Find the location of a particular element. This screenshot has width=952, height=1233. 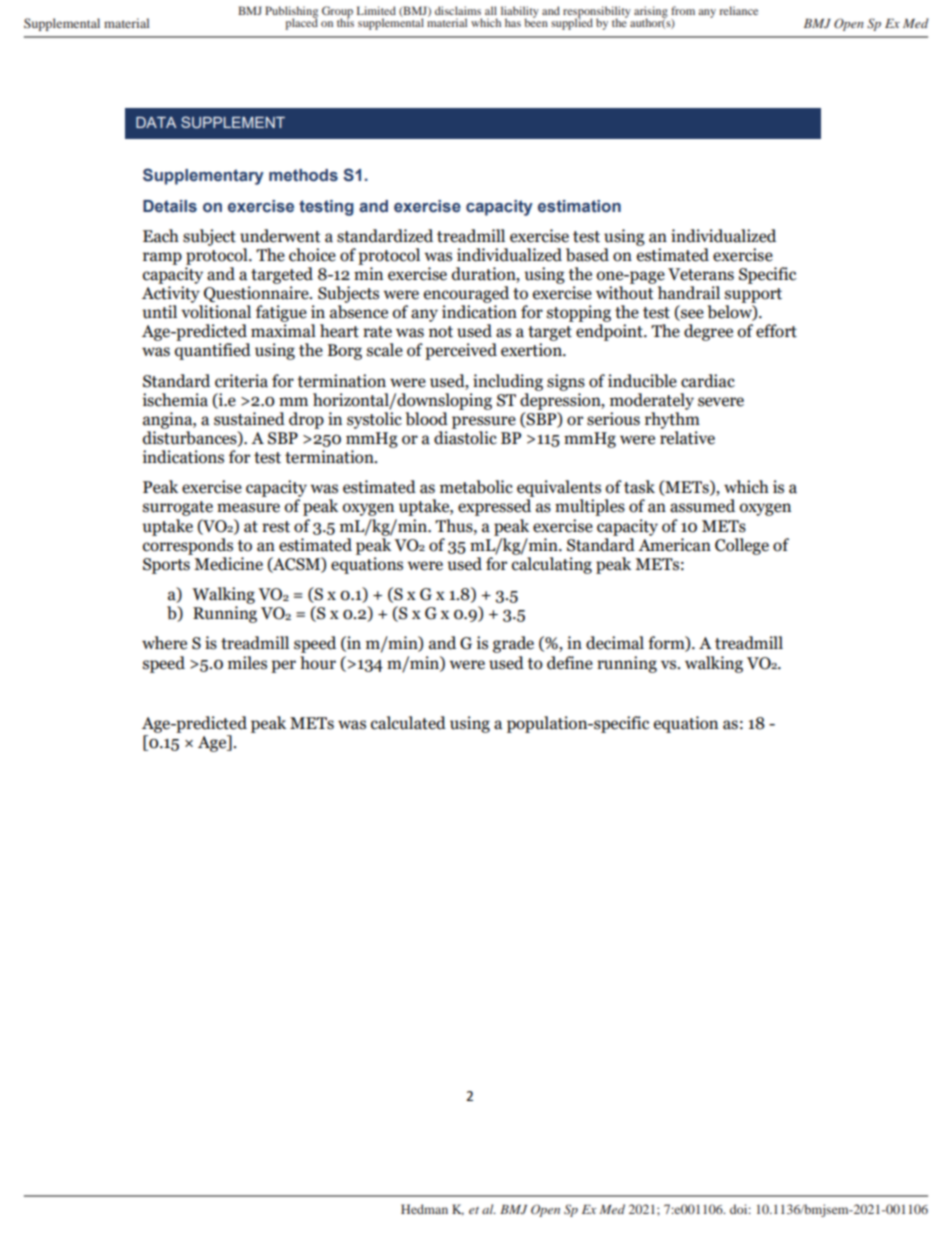

Hedman is located at coordinates (424, 1209).
